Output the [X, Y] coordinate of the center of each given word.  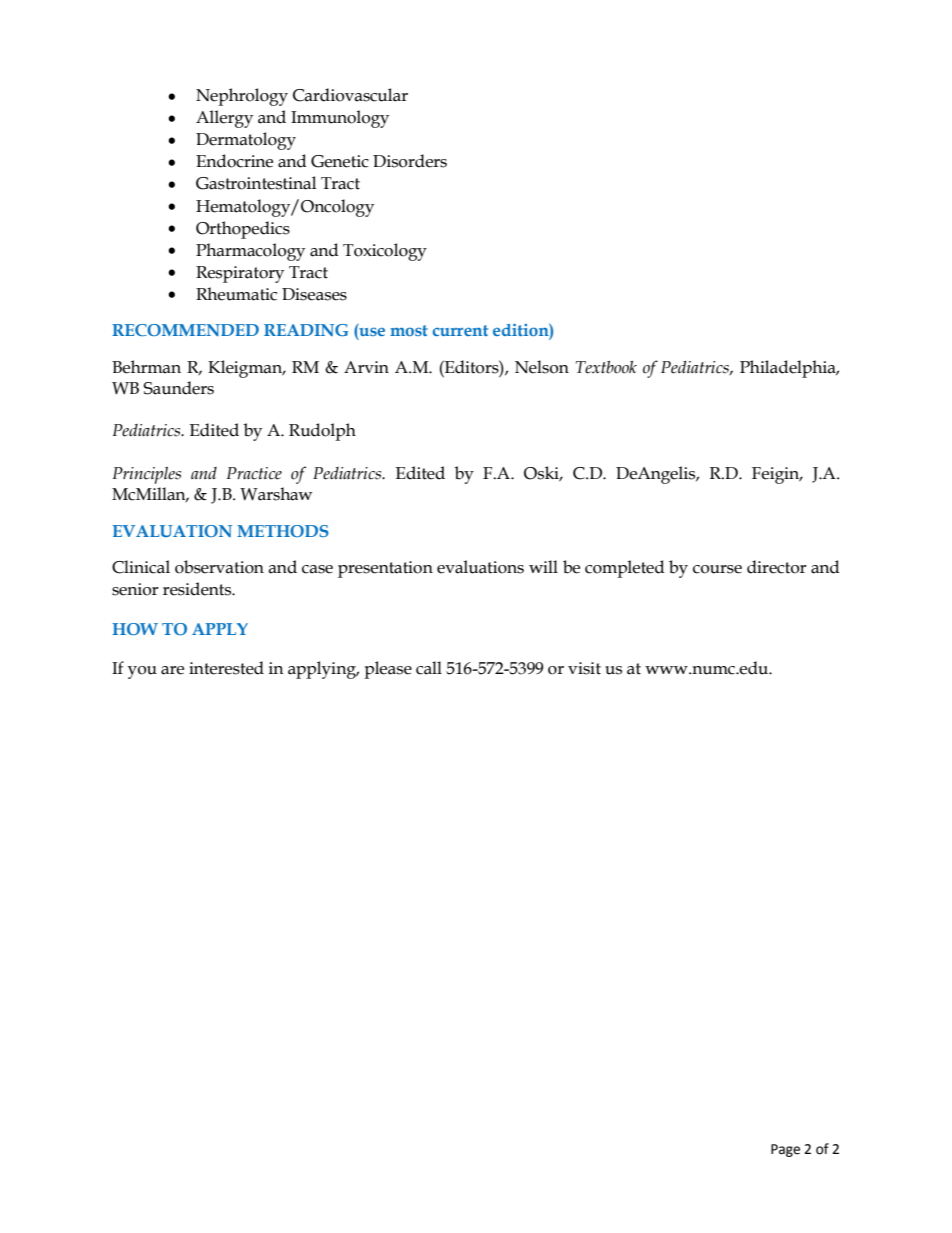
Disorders [410, 161]
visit [584, 668]
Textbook [606, 367]
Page [785, 1150]
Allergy [224, 119]
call [429, 668]
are [172, 670]
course [717, 569]
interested [226, 668]
